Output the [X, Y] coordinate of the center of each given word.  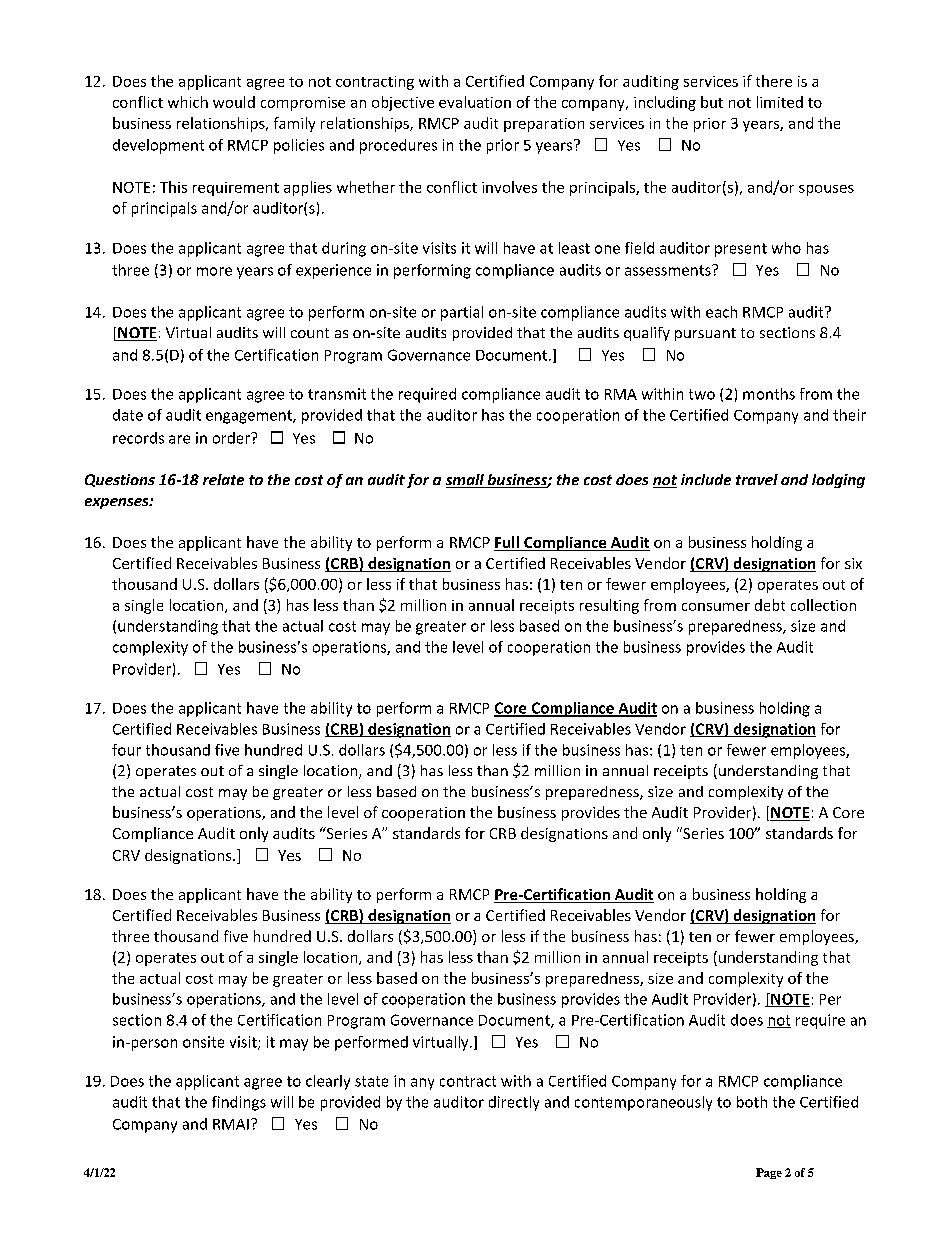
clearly [328, 1082]
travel [757, 479]
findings [239, 1103]
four [126, 750]
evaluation [475, 102]
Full [507, 543]
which [188, 102]
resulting [609, 606]
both [752, 1102]
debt [770, 605]
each [721, 312]
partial [462, 313]
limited [780, 102]
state [371, 1081]
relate [223, 479]
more [214, 271]
